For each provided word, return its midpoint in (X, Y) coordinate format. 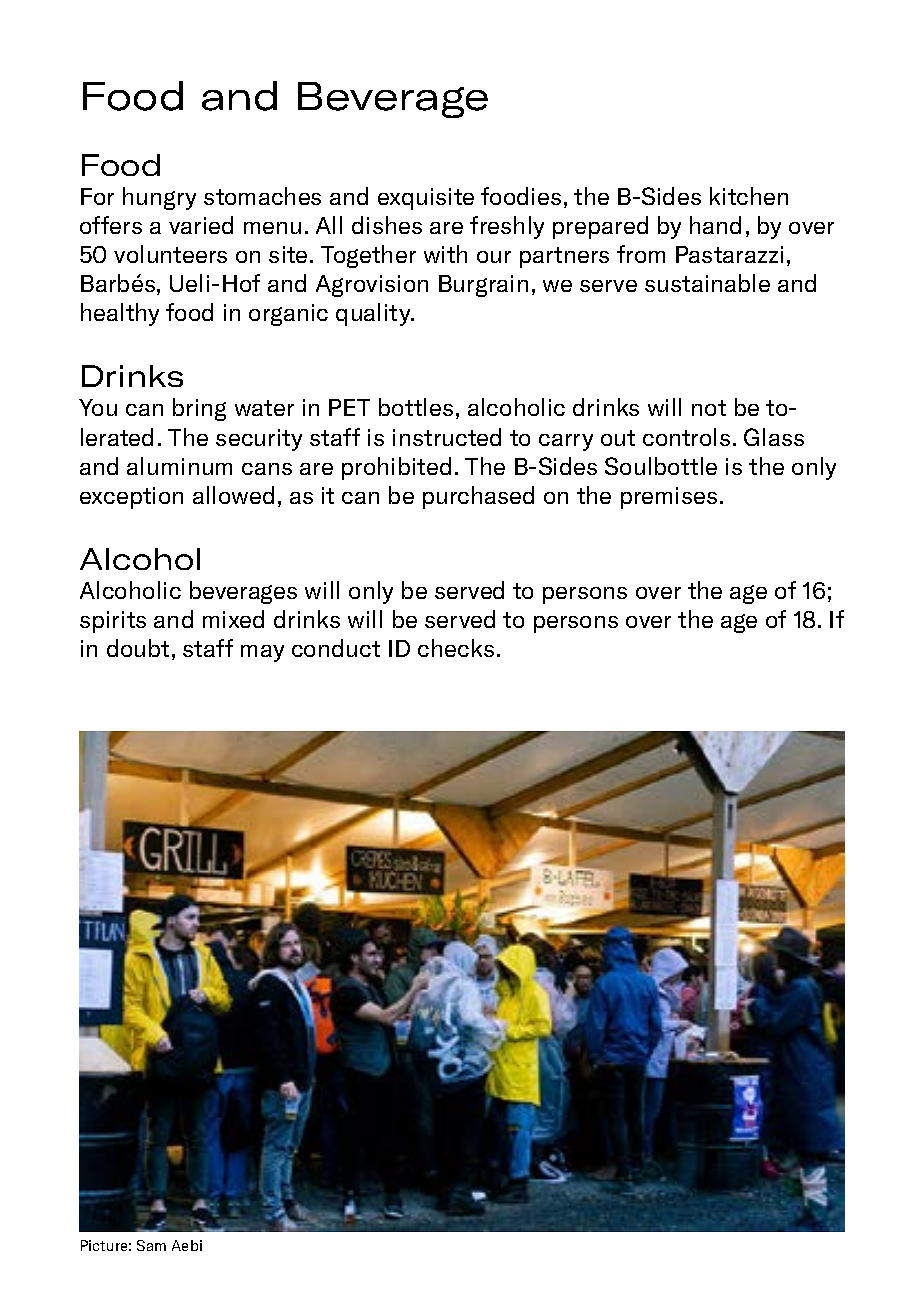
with (445, 254)
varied (201, 225)
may (262, 653)
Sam (151, 1245)
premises (669, 498)
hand (715, 225)
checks (456, 648)
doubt (138, 648)
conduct (336, 648)
